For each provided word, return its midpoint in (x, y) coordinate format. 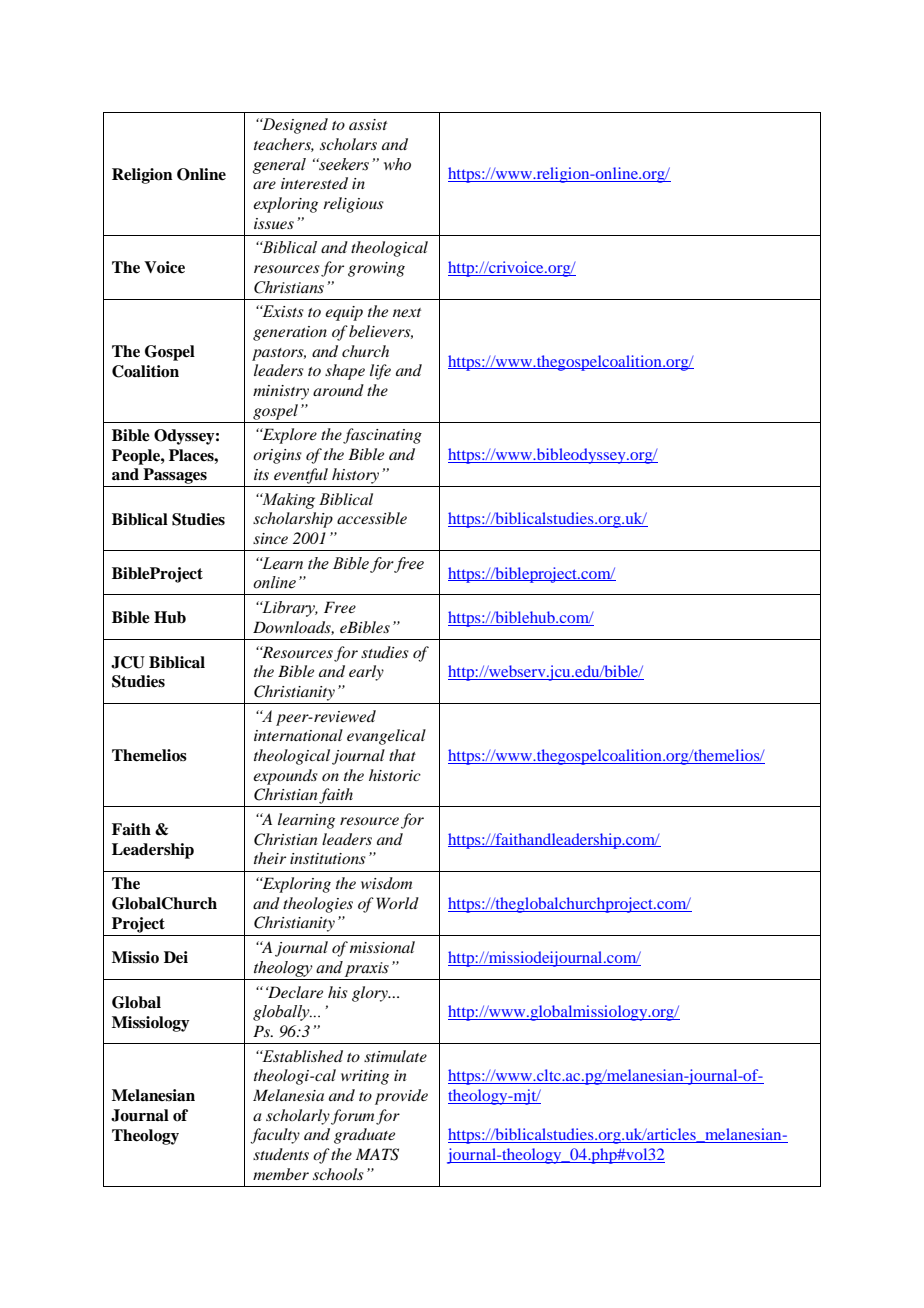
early (366, 673)
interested (314, 183)
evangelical (386, 737)
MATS (377, 1154)
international (298, 735)
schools (338, 1174)
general (279, 166)
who (397, 164)
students (281, 1154)
